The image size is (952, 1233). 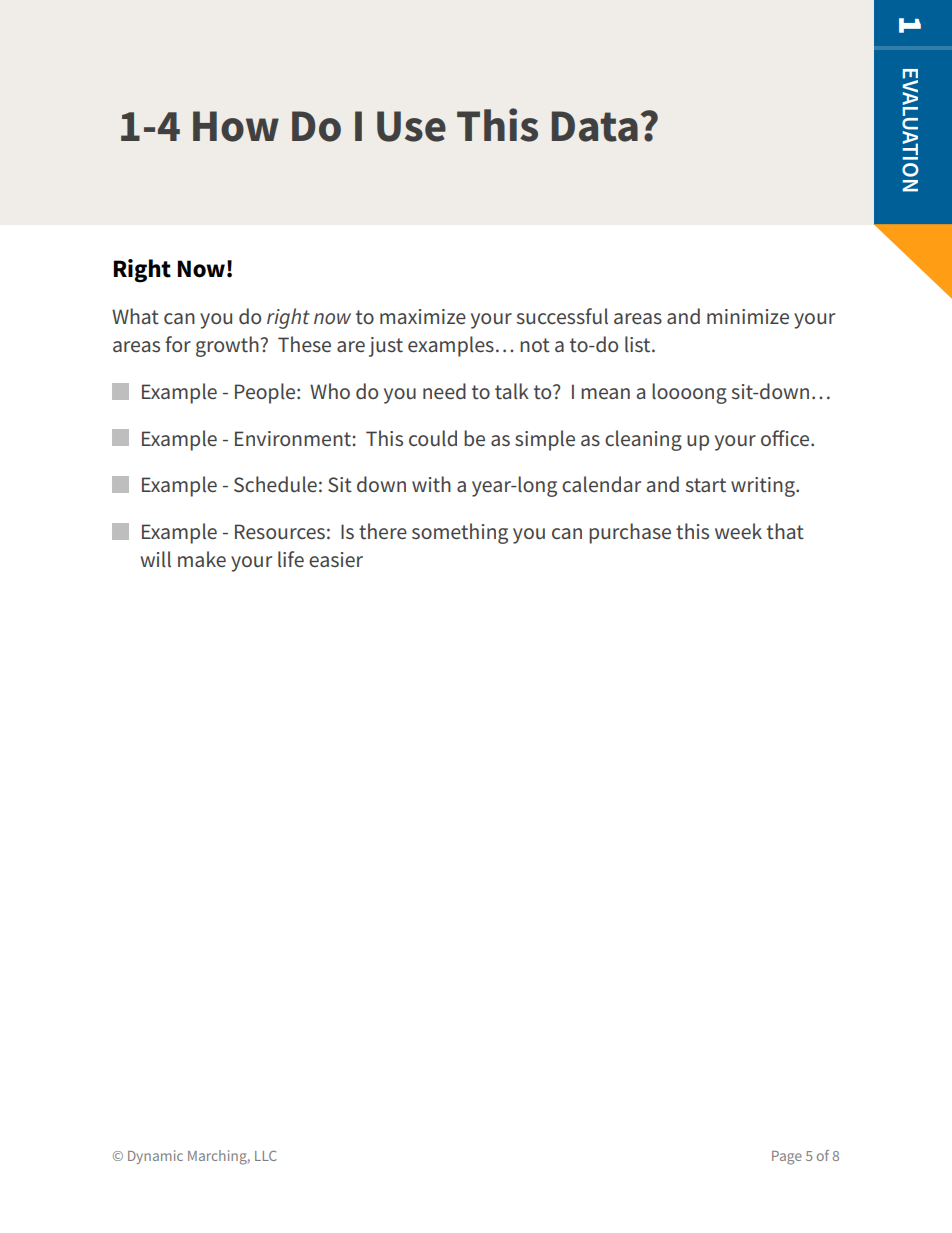 I want to click on make, so click(x=202, y=559).
